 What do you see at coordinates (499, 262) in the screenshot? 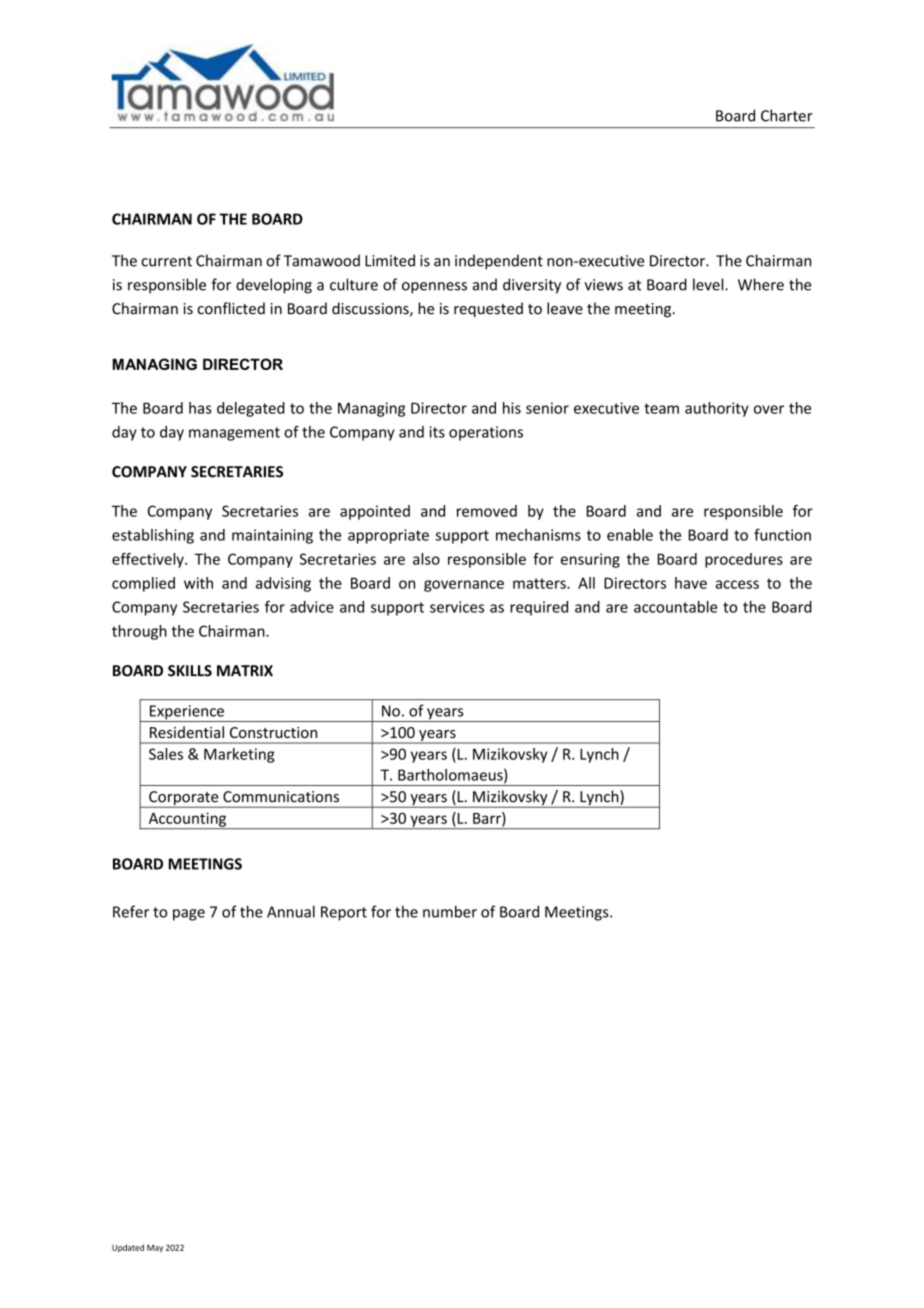
I see `independent` at bounding box center [499, 262].
